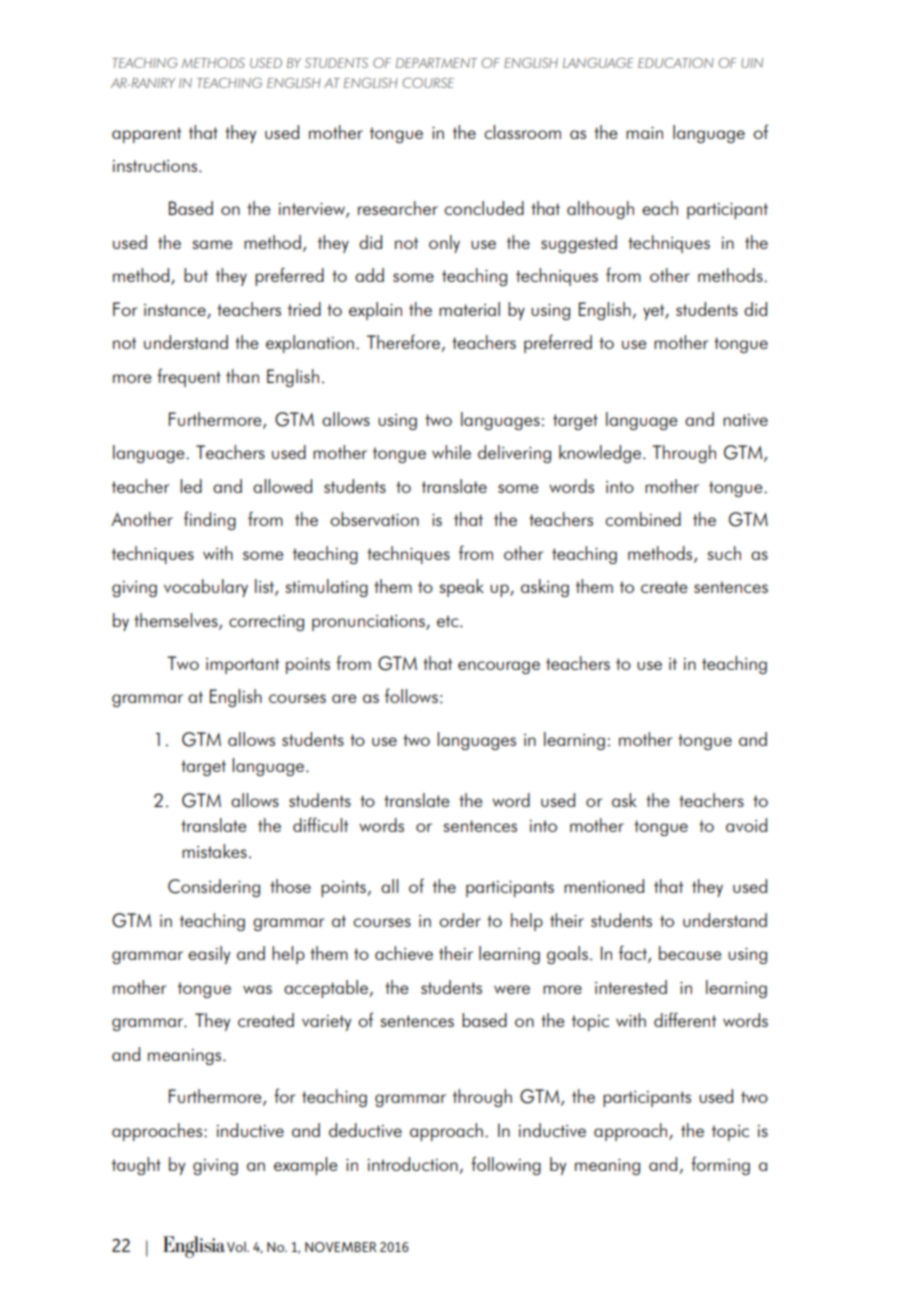 The width and height of the screenshot is (924, 1308). What do you see at coordinates (643, 519) in the screenshot?
I see `combined` at bounding box center [643, 519].
